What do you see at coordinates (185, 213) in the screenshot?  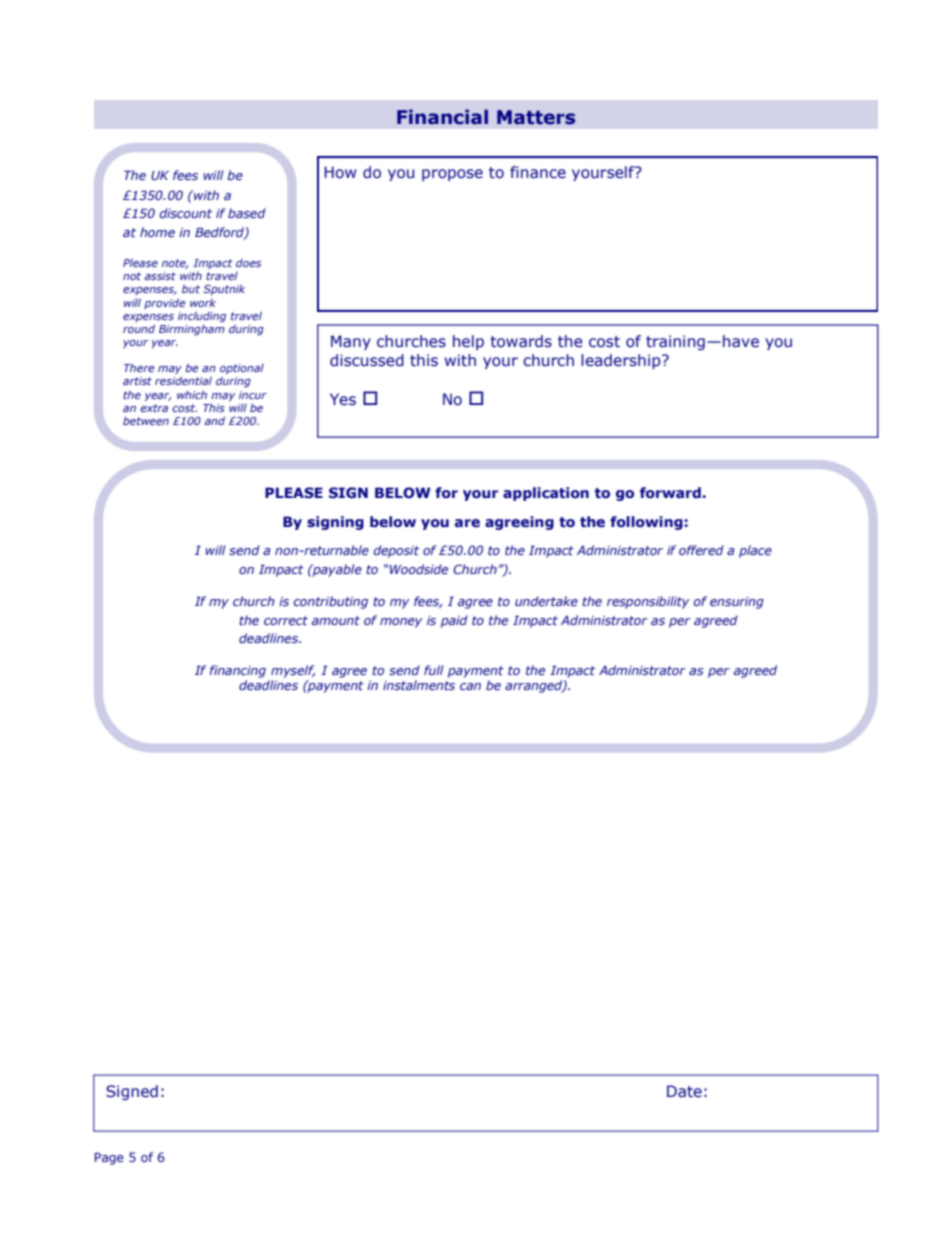 I see `discount` at bounding box center [185, 213].
